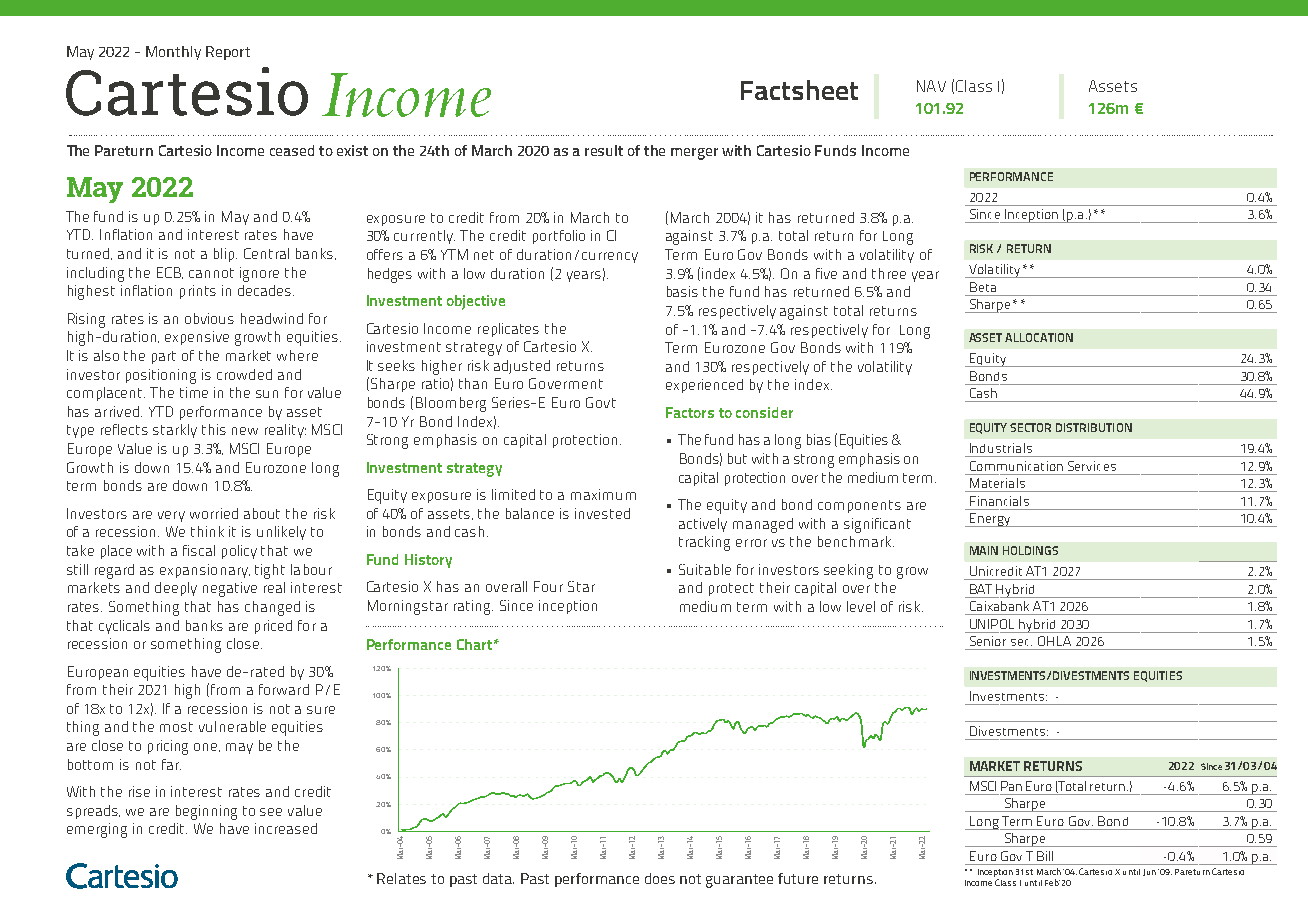 The image size is (1308, 924). I want to click on Jun, so click(1149, 872).
